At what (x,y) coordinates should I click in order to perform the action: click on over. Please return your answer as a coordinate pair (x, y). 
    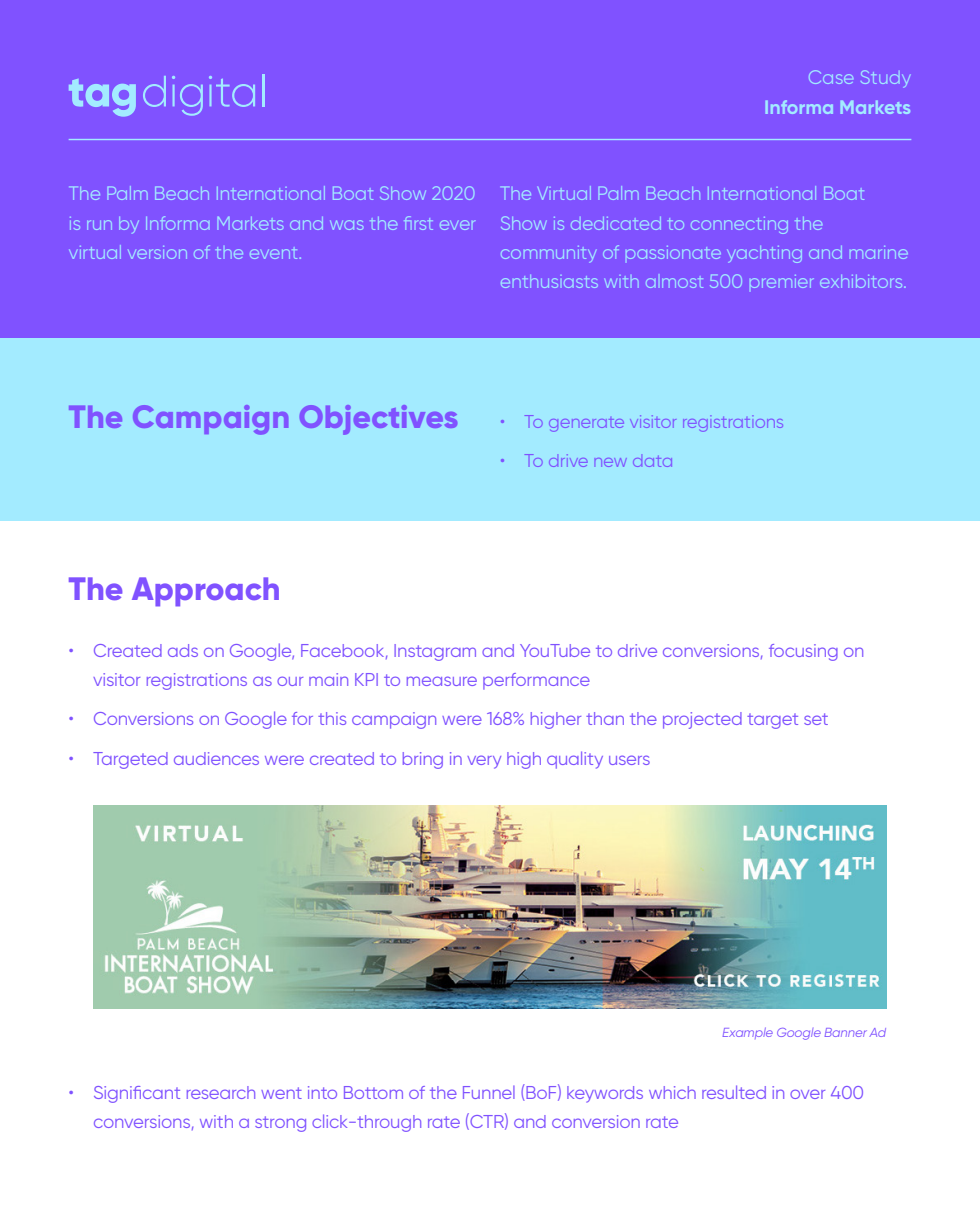
    Looking at the image, I should click on (807, 1094).
